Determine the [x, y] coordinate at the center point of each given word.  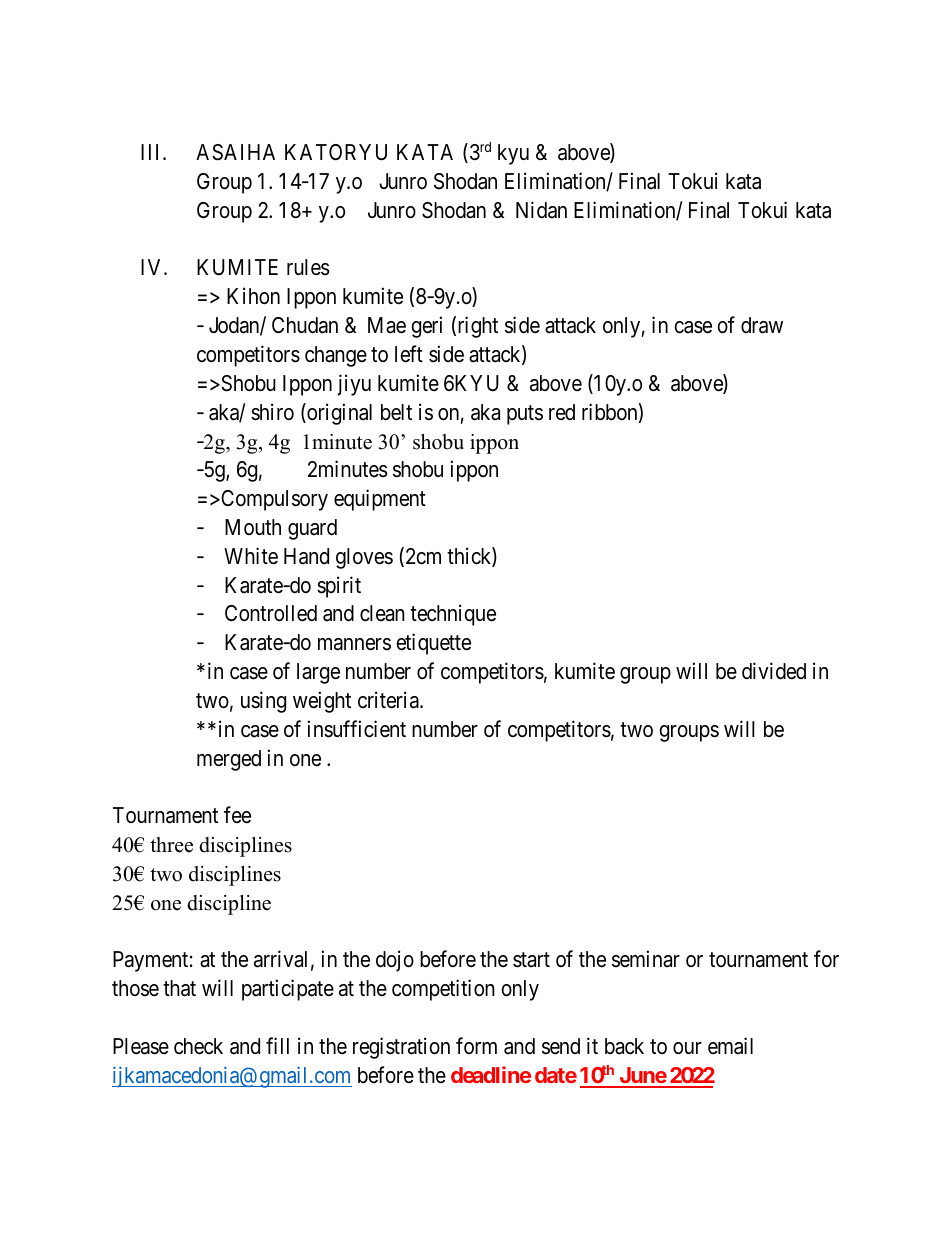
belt [396, 412]
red [562, 412]
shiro [272, 412]
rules [308, 267]
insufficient [357, 729]
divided [774, 671]
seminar [646, 959]
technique [453, 615]
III [152, 152]
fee [237, 815]
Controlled [271, 613]
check [198, 1046]
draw [762, 325]
